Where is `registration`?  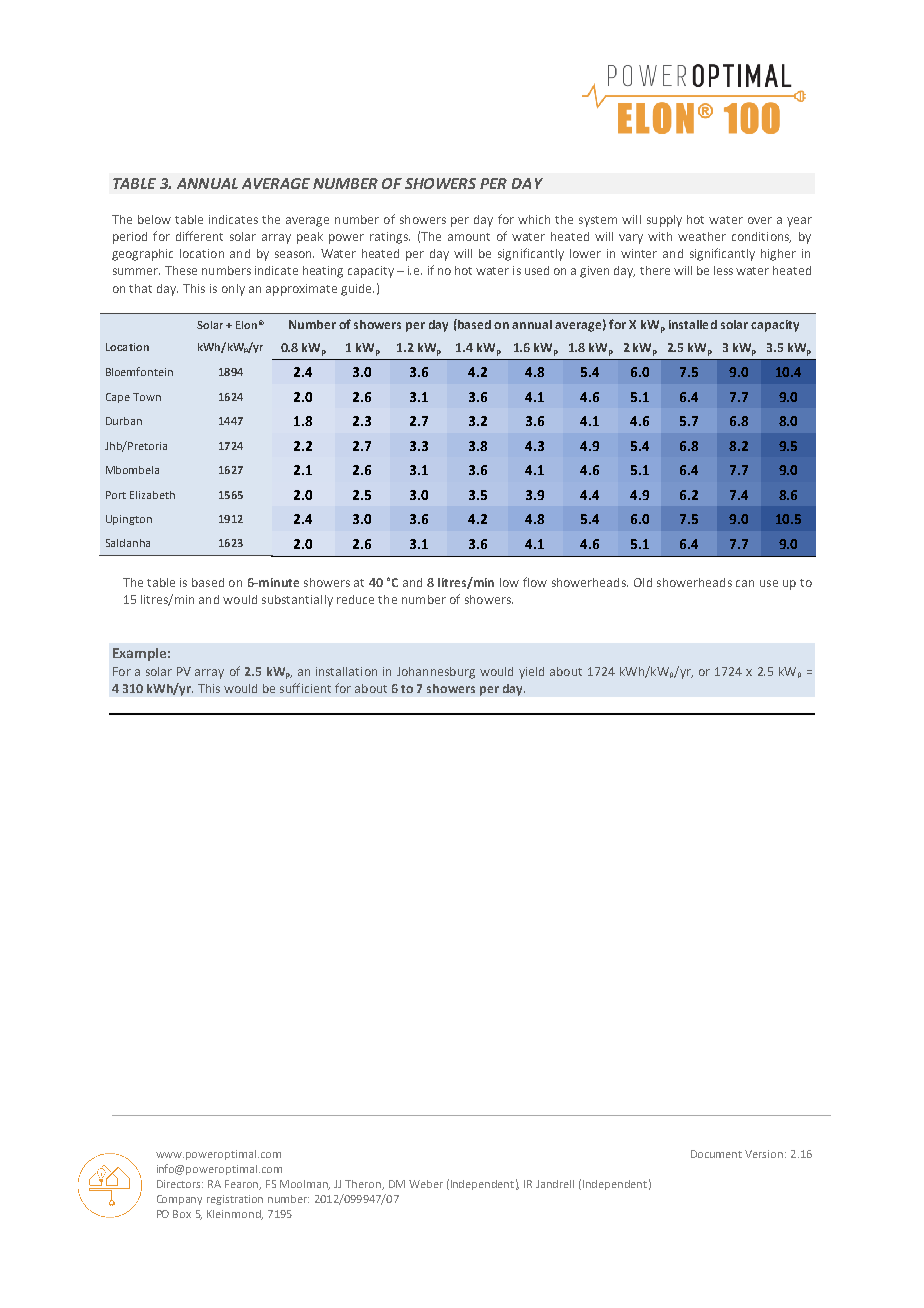
registration is located at coordinates (235, 1200).
